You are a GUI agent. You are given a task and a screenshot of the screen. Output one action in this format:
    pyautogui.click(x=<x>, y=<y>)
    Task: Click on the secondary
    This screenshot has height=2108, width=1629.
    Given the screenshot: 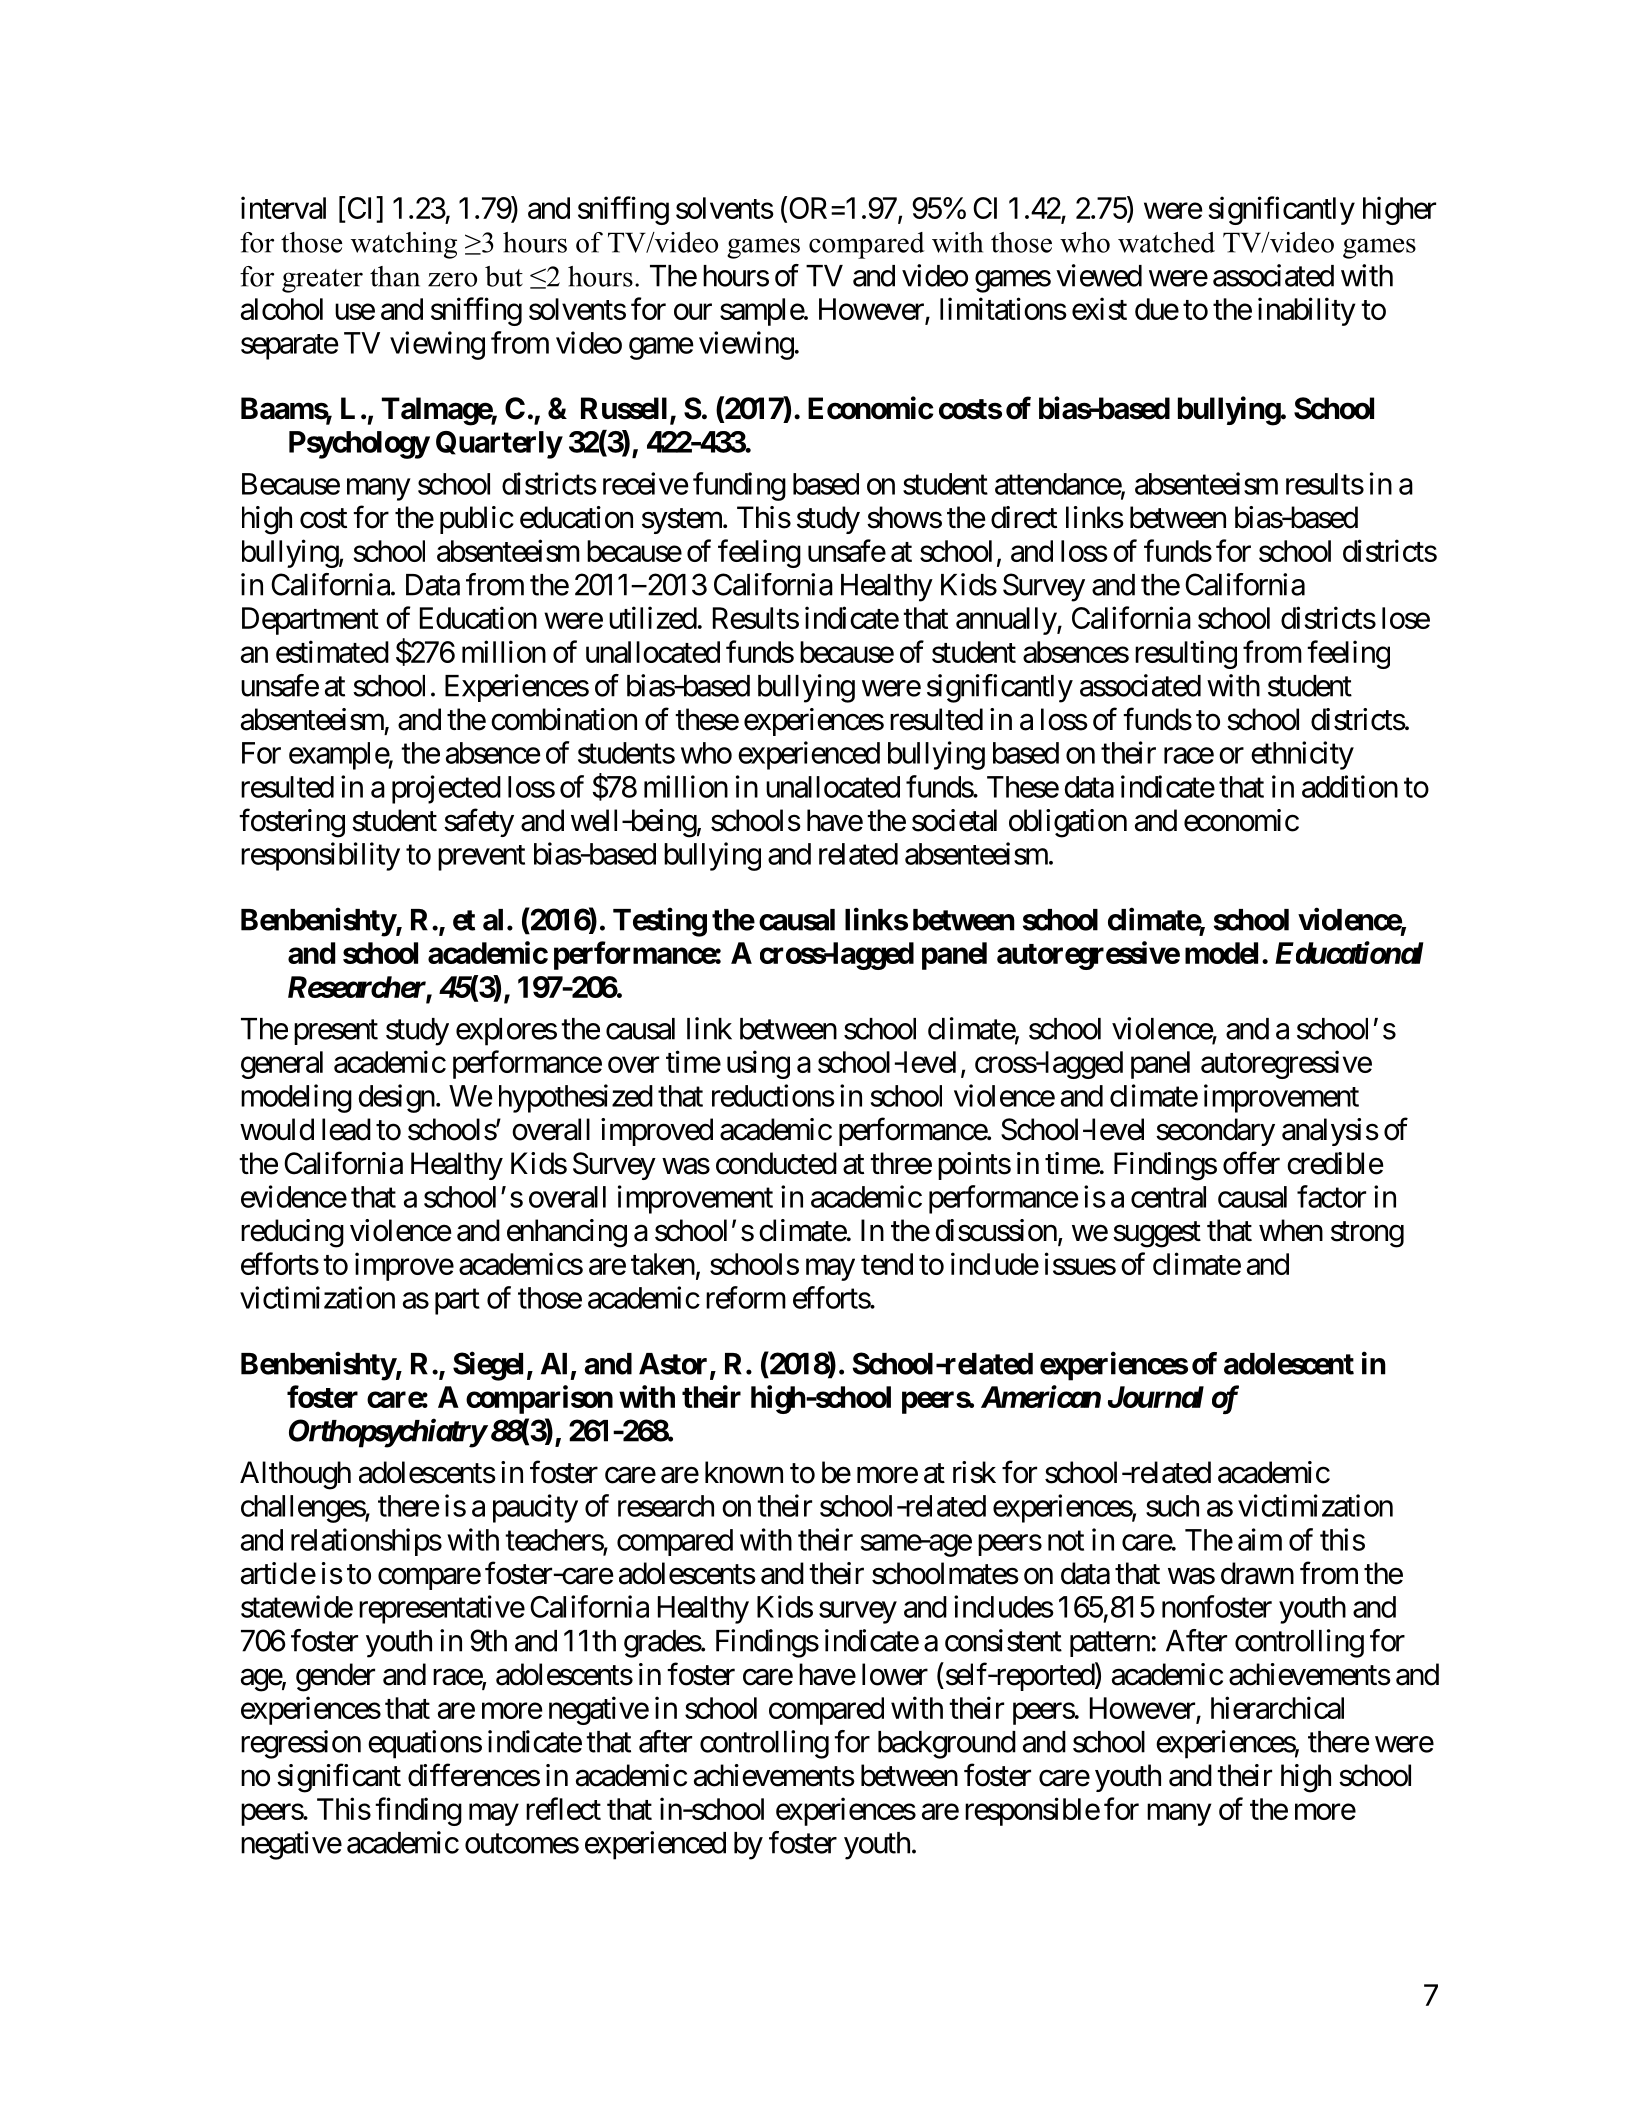 What is the action you would take?
    pyautogui.click(x=1215, y=1132)
